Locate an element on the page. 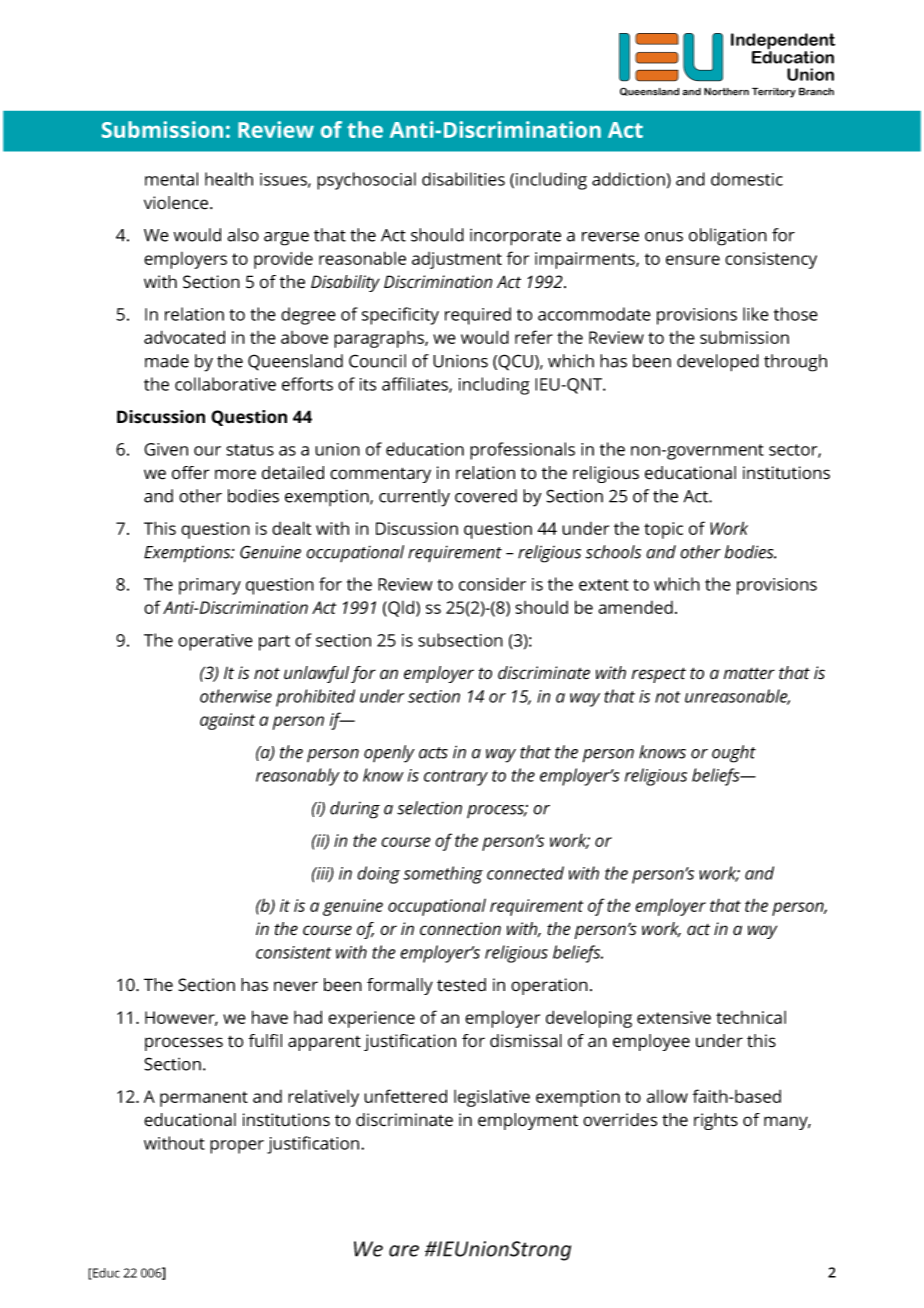 The height and width of the image is (1308, 924). ought is located at coordinates (734, 754).
